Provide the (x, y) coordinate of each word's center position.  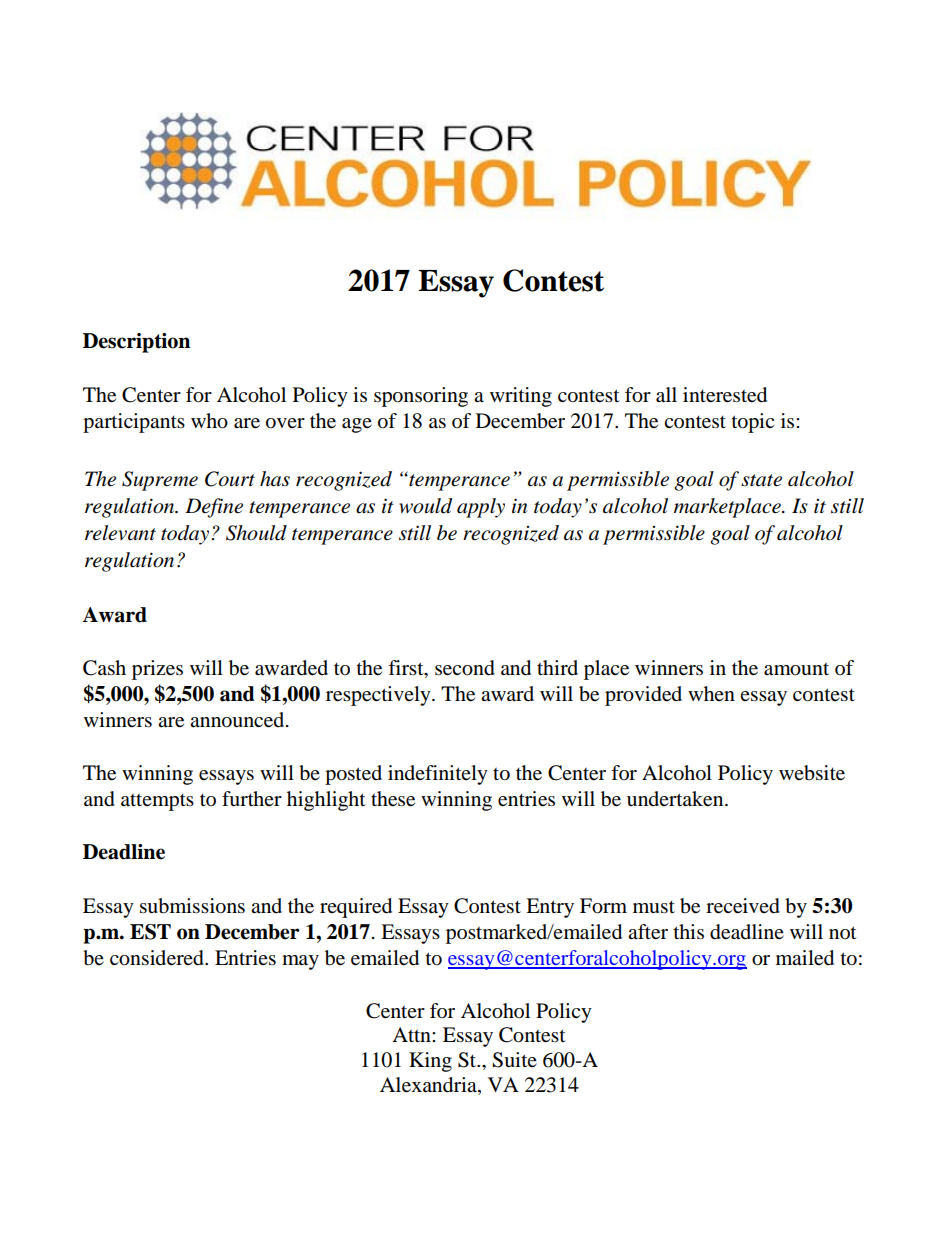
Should (256, 533)
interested (725, 395)
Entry (550, 908)
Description (136, 343)
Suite (514, 1060)
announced (238, 720)
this (689, 931)
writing (521, 397)
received (743, 906)
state (761, 480)
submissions (192, 906)
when (711, 693)
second (465, 668)
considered (158, 958)
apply (481, 508)
